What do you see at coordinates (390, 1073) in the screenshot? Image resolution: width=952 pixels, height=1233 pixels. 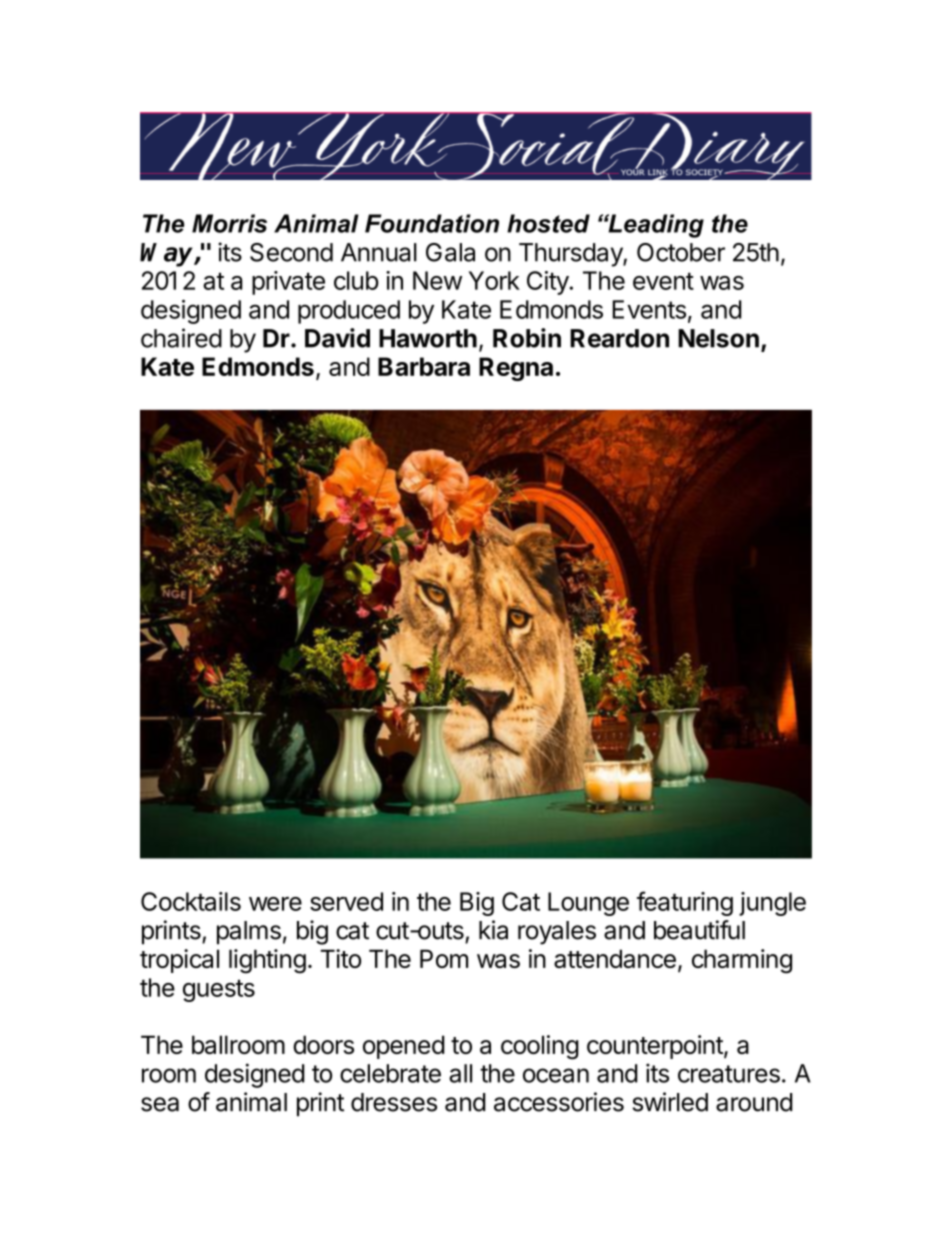 I see `celebrate` at bounding box center [390, 1073].
